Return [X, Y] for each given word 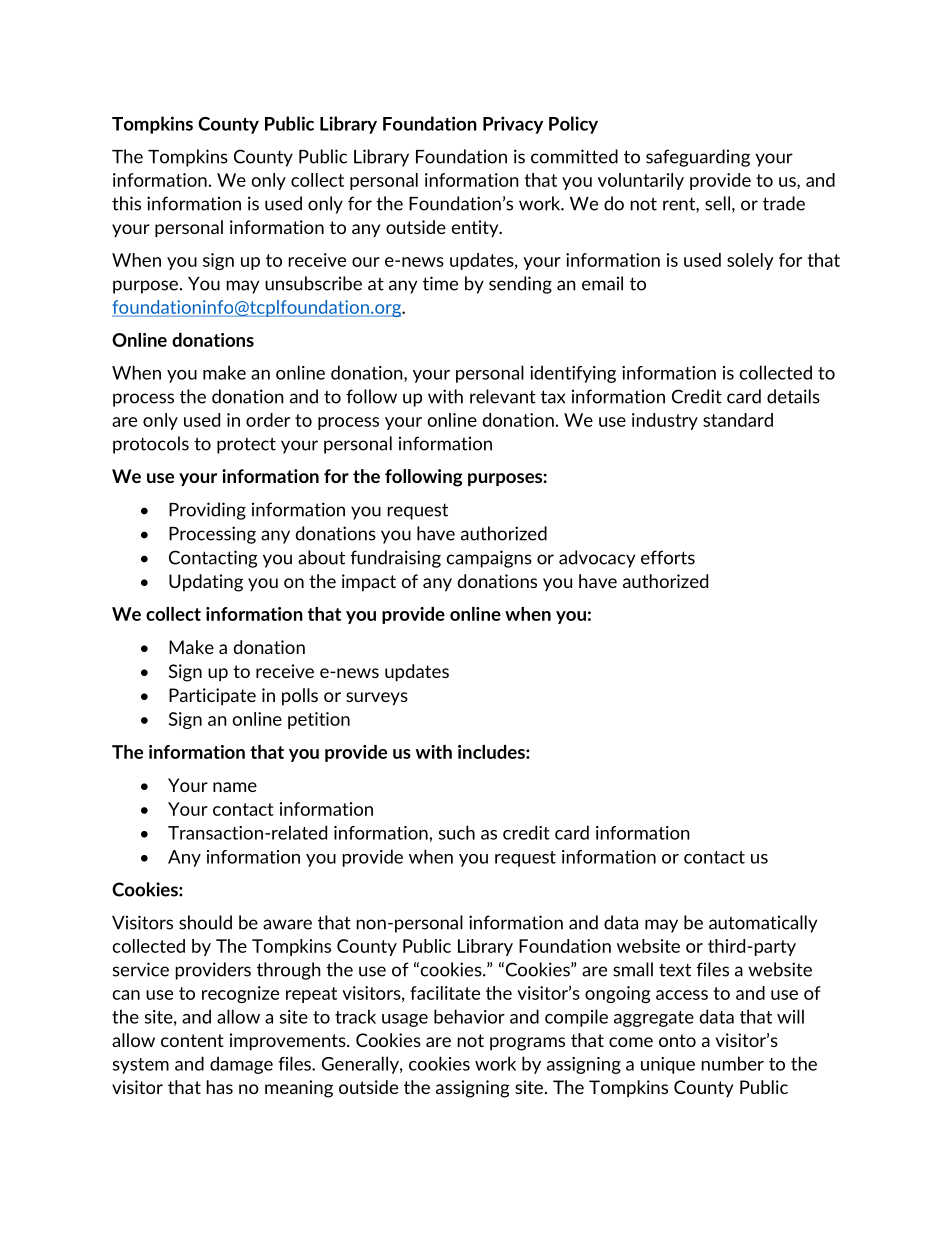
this [126, 203]
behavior [469, 1016]
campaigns [489, 559]
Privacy [513, 125]
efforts [668, 557]
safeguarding [698, 158]
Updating [206, 583]
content [192, 1040]
